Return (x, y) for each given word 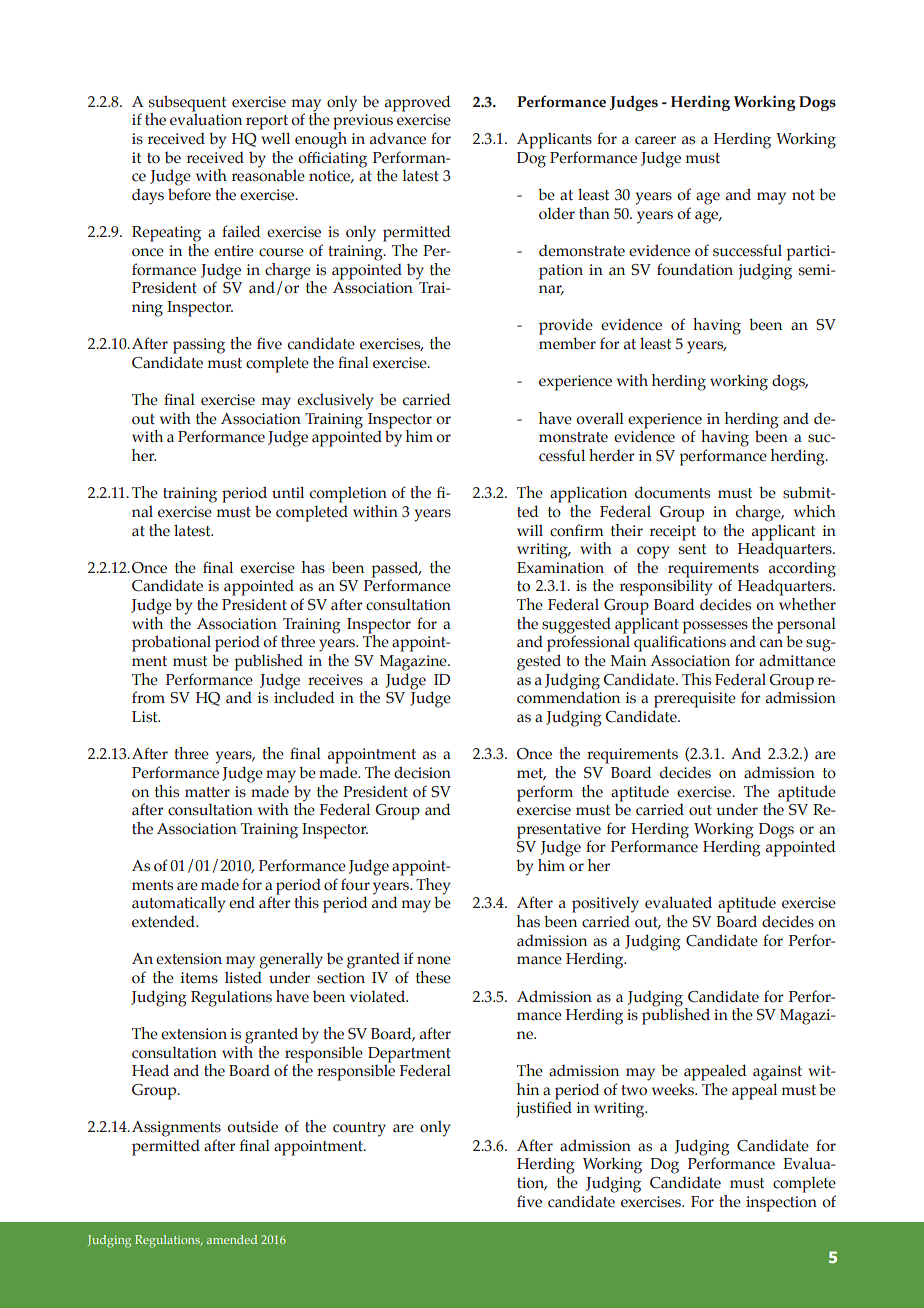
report (267, 122)
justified (544, 1109)
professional (590, 642)
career (655, 140)
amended (232, 1239)
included (304, 697)
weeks (674, 1089)
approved (417, 103)
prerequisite (695, 700)
